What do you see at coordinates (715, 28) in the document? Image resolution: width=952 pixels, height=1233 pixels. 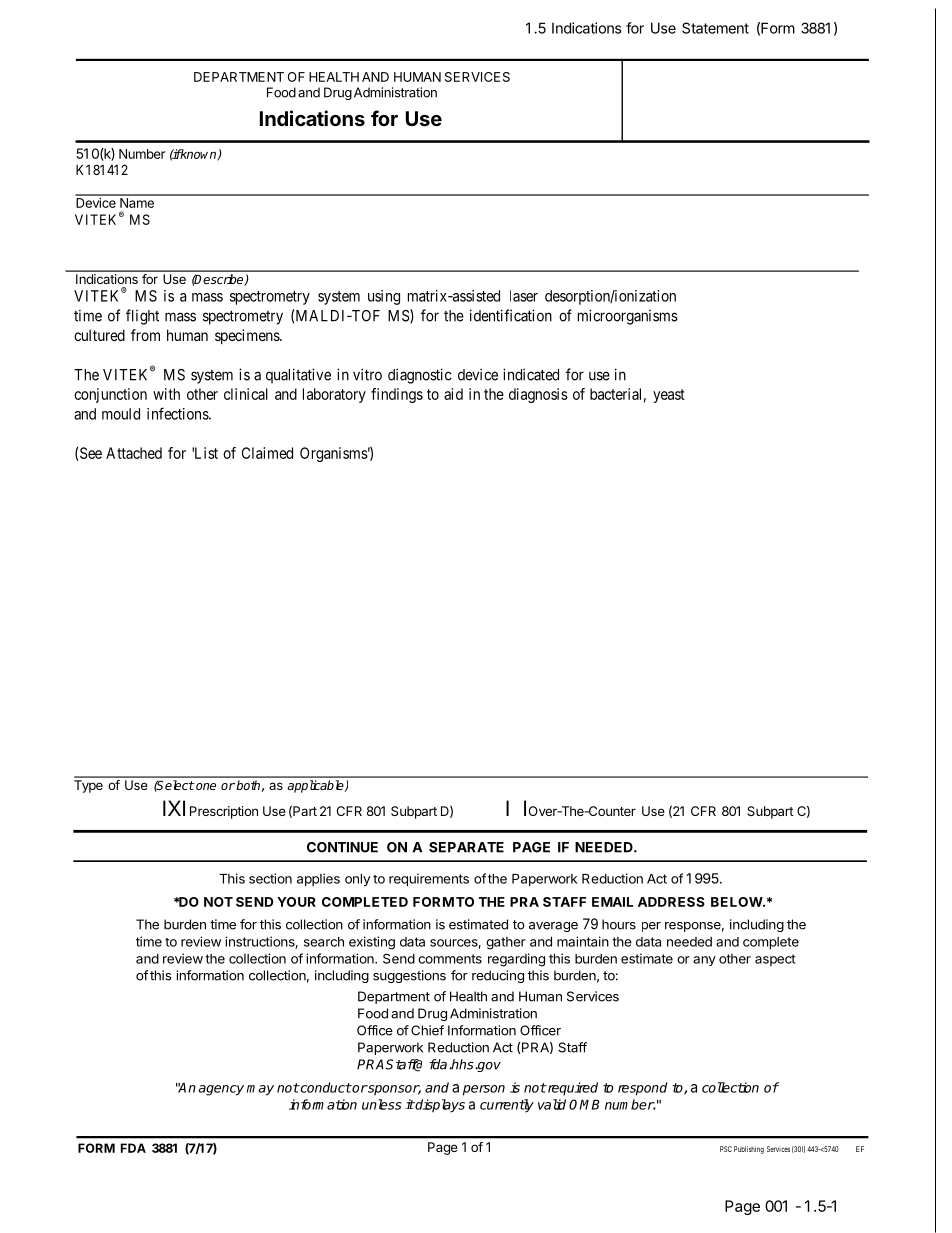 I see `Statement` at bounding box center [715, 28].
